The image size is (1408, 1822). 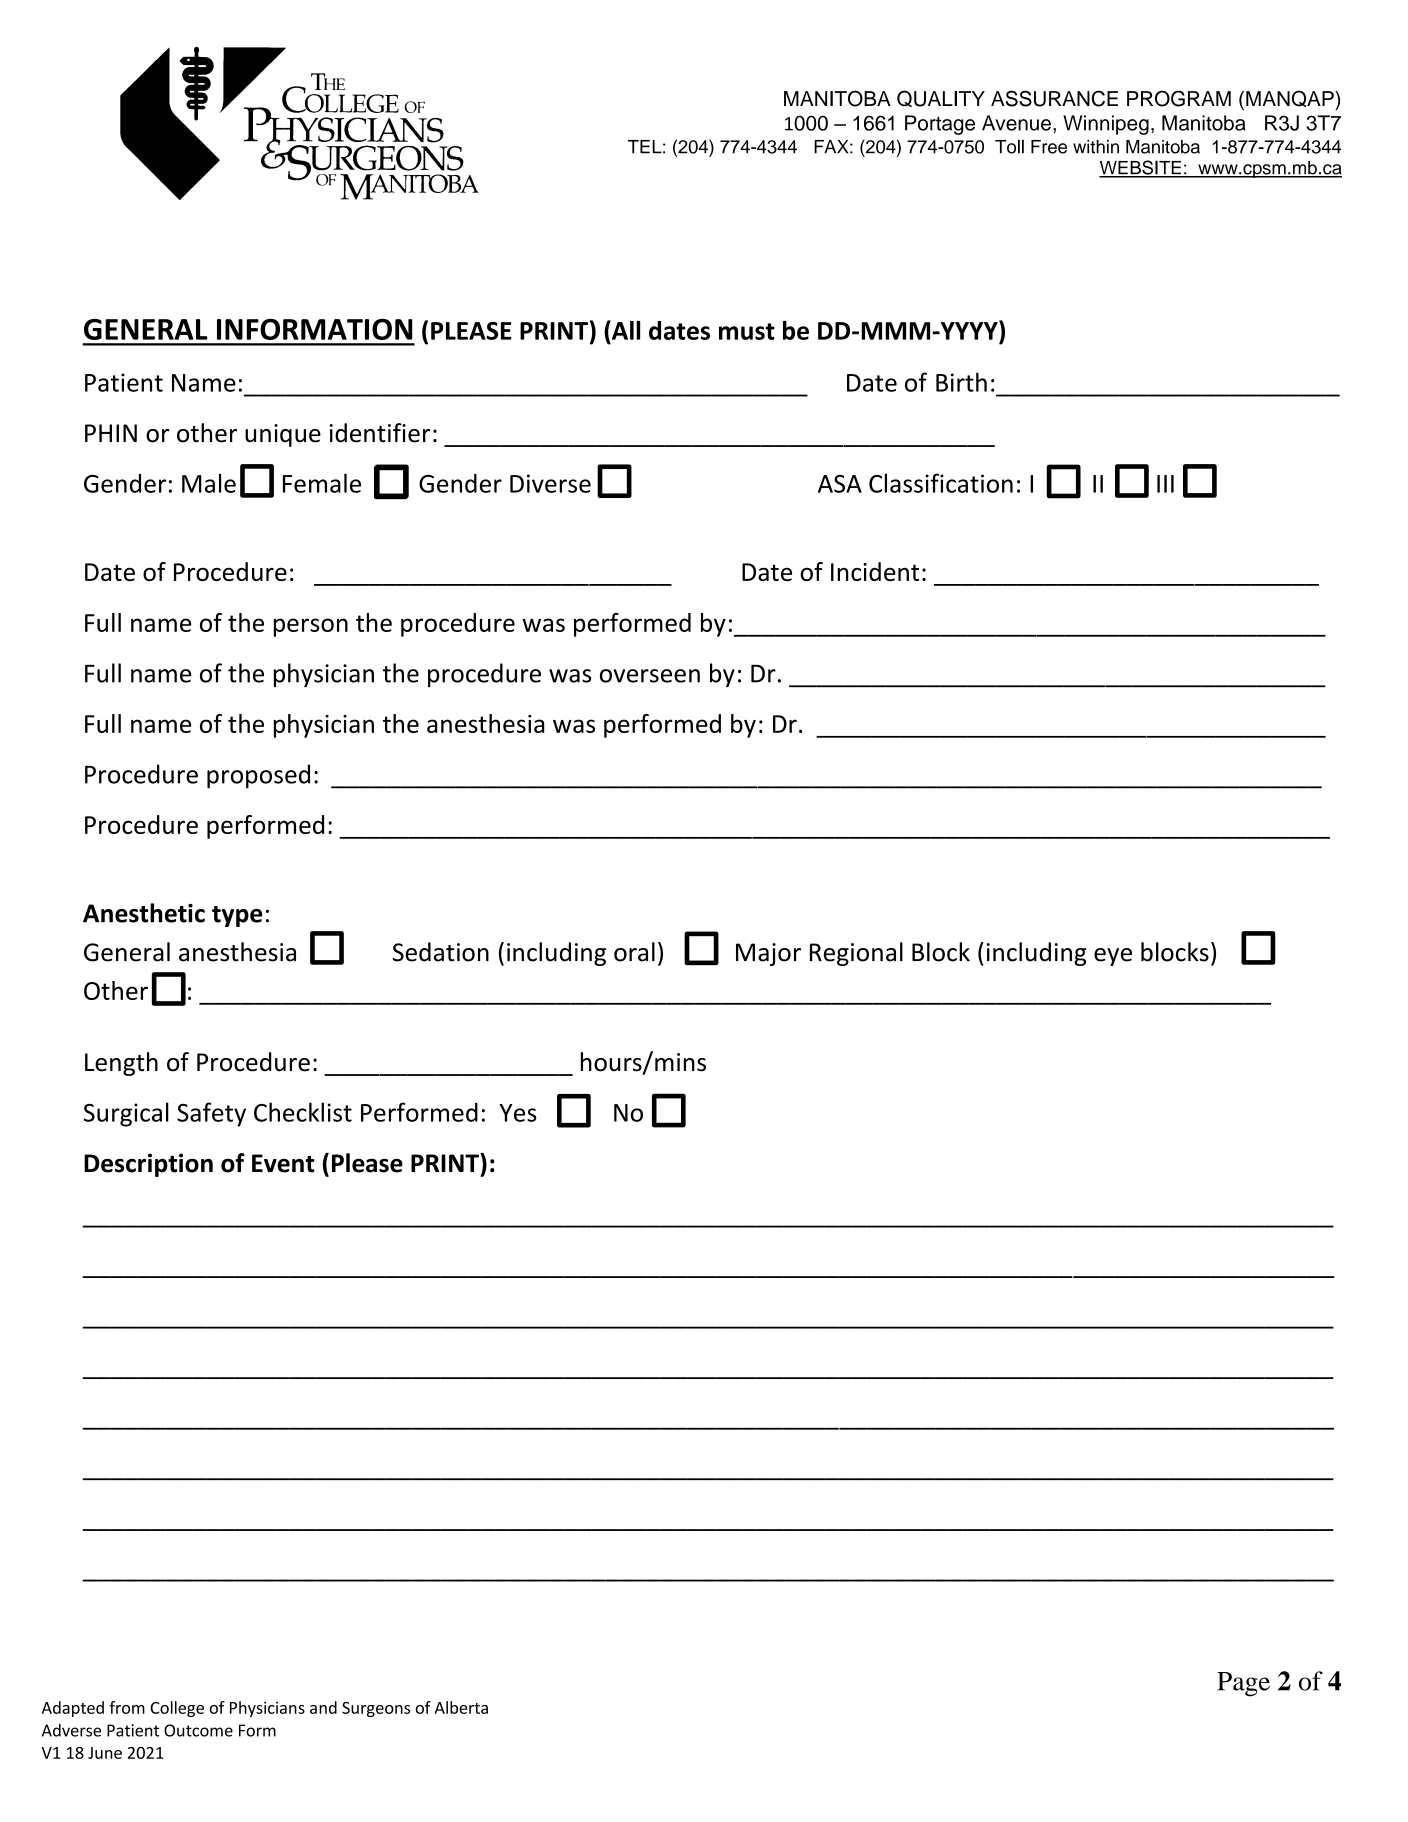 I want to click on within, so click(x=1096, y=147).
